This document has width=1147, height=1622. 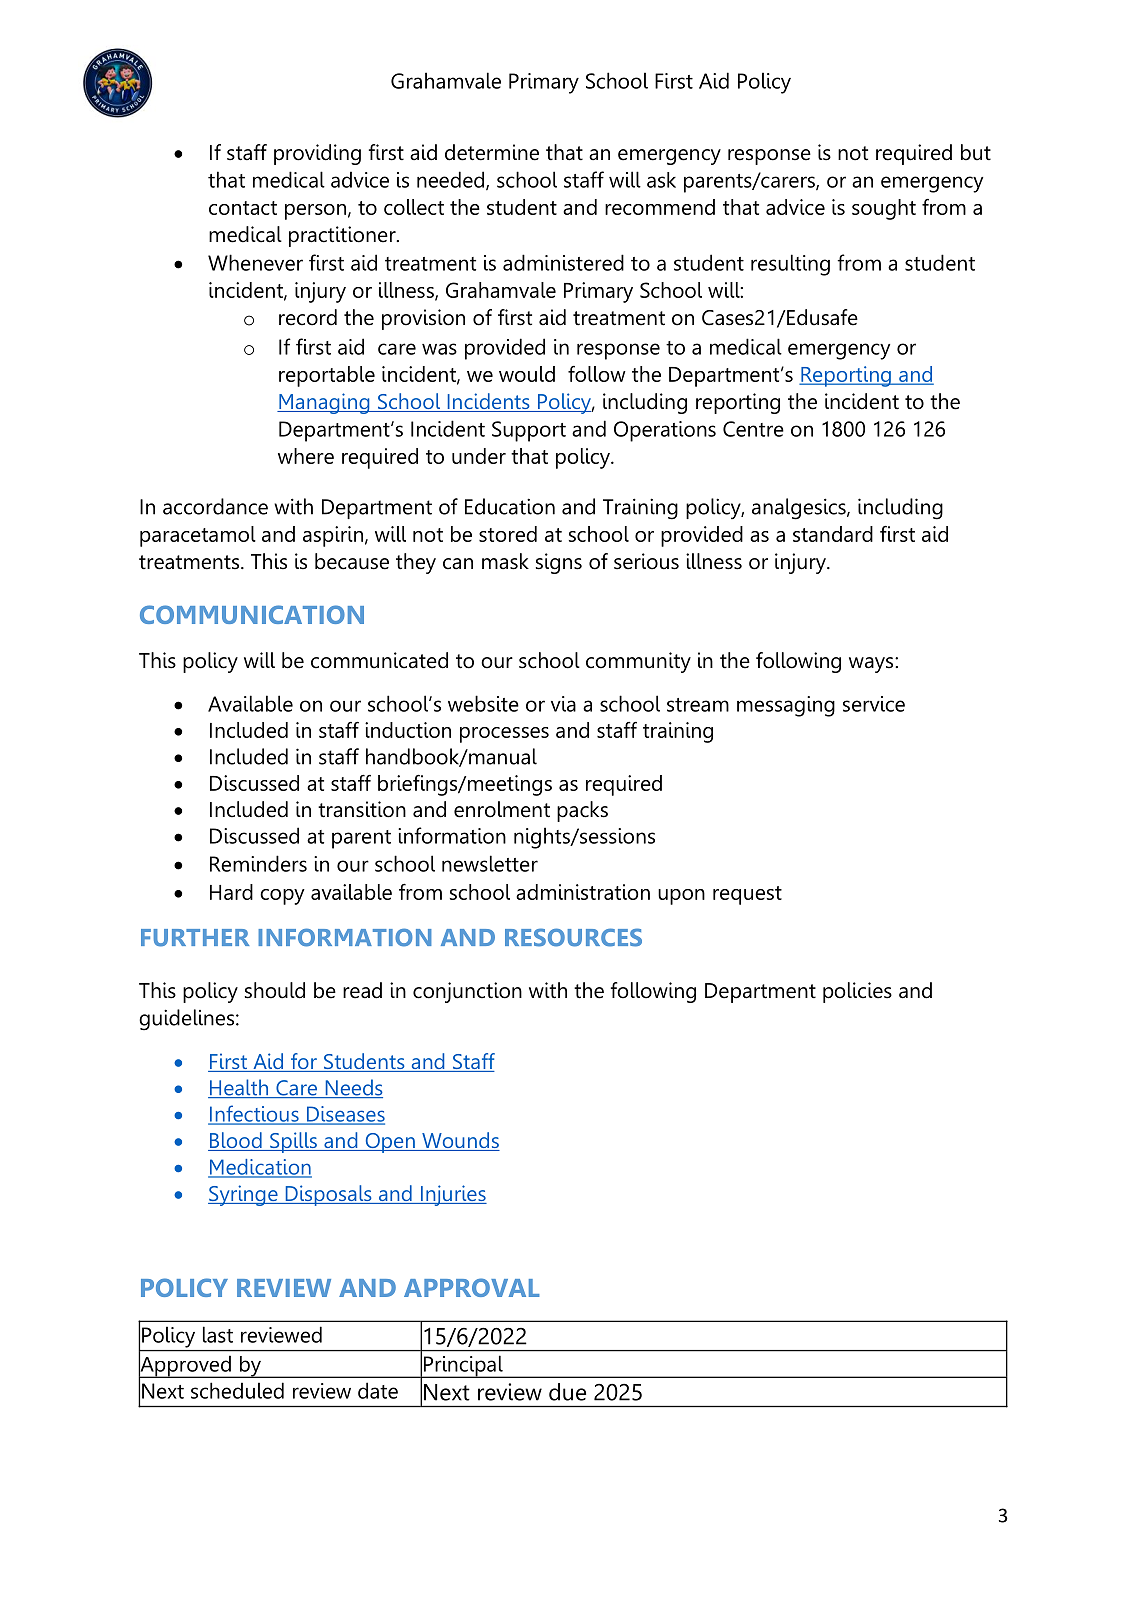 I want to click on scheduled, so click(x=237, y=1390).
